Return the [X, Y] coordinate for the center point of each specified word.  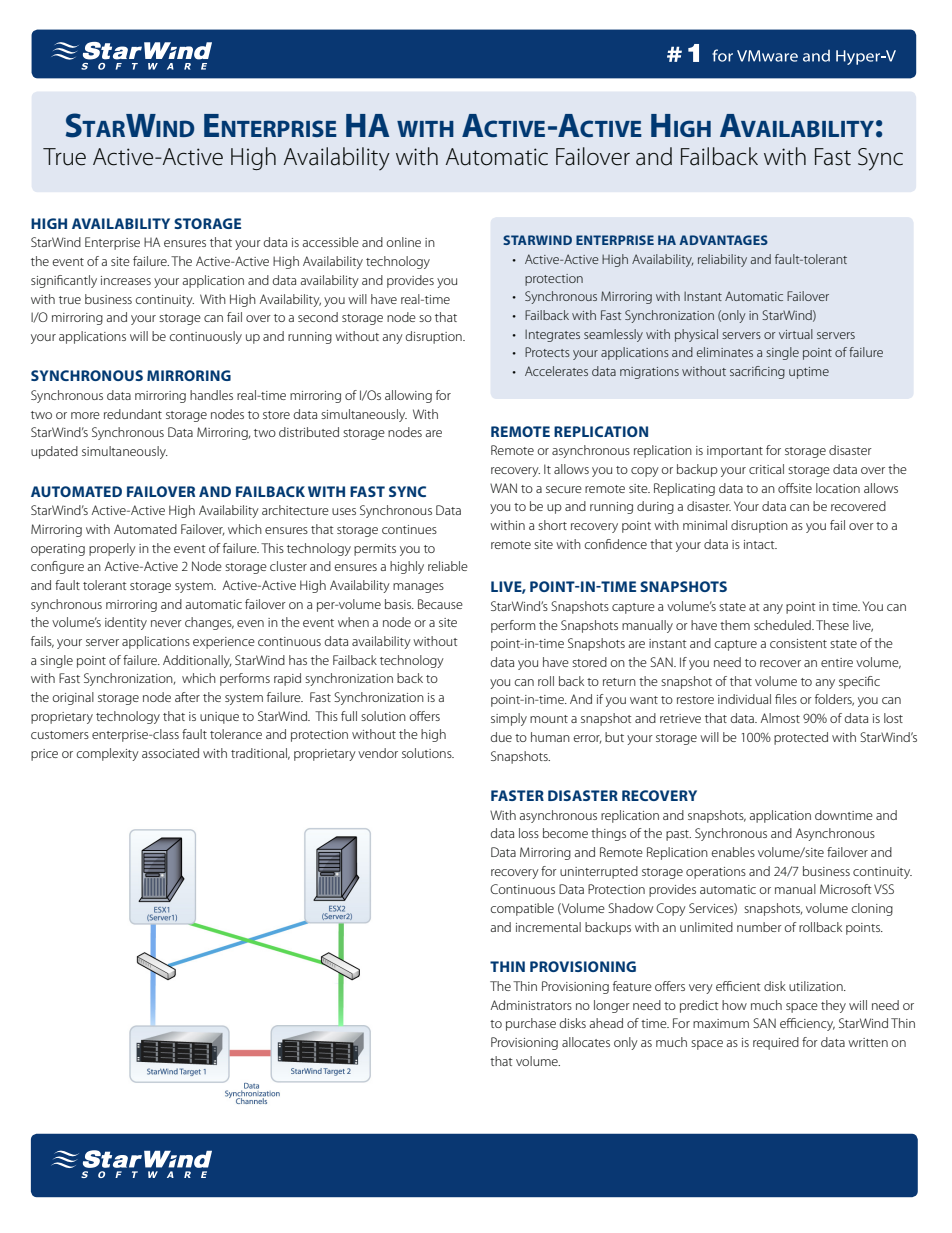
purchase [531, 1024]
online [404, 242]
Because [440, 604]
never [166, 623]
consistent [798, 643]
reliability [722, 260]
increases [126, 280]
